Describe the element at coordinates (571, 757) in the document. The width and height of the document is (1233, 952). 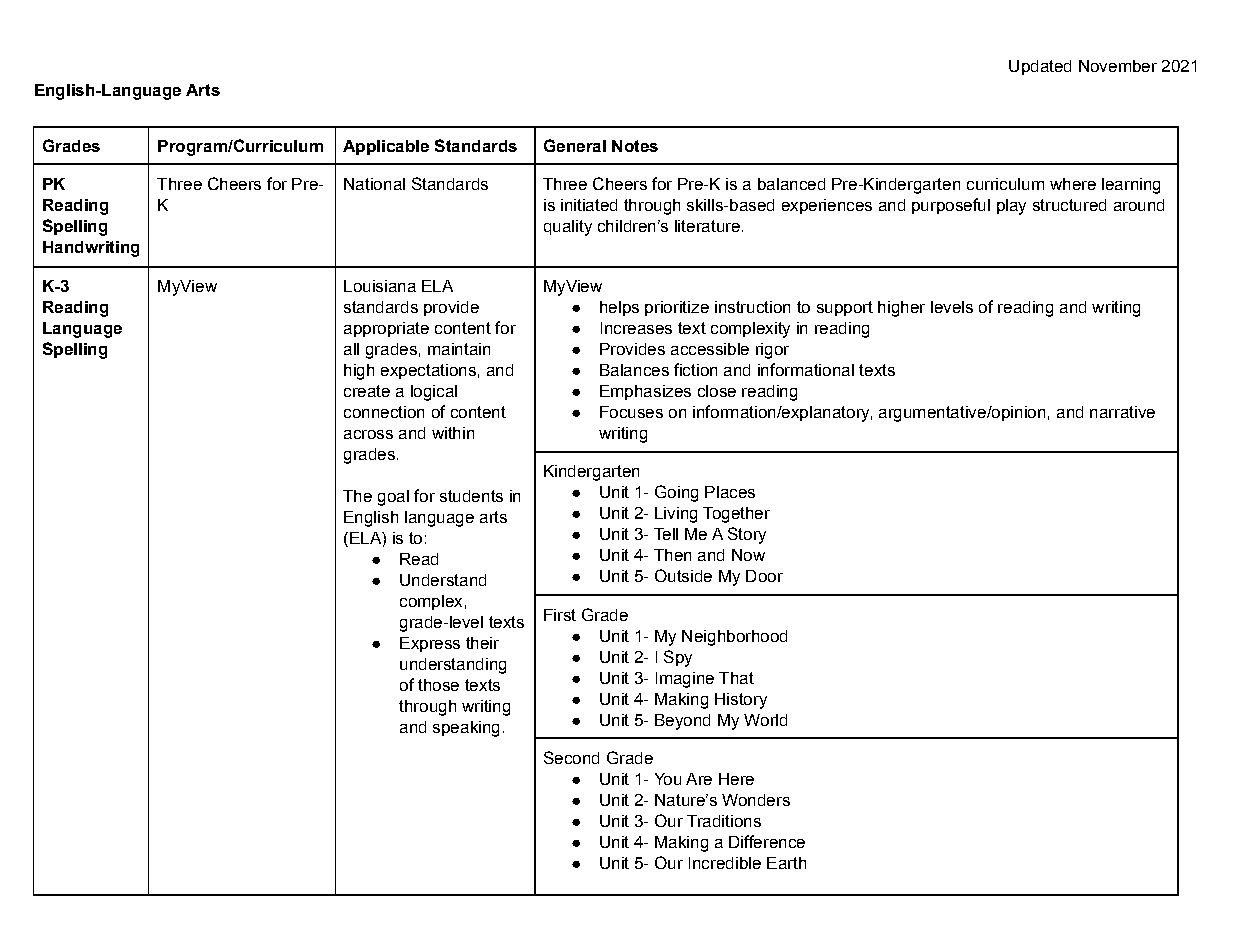
I see `Second` at that location.
